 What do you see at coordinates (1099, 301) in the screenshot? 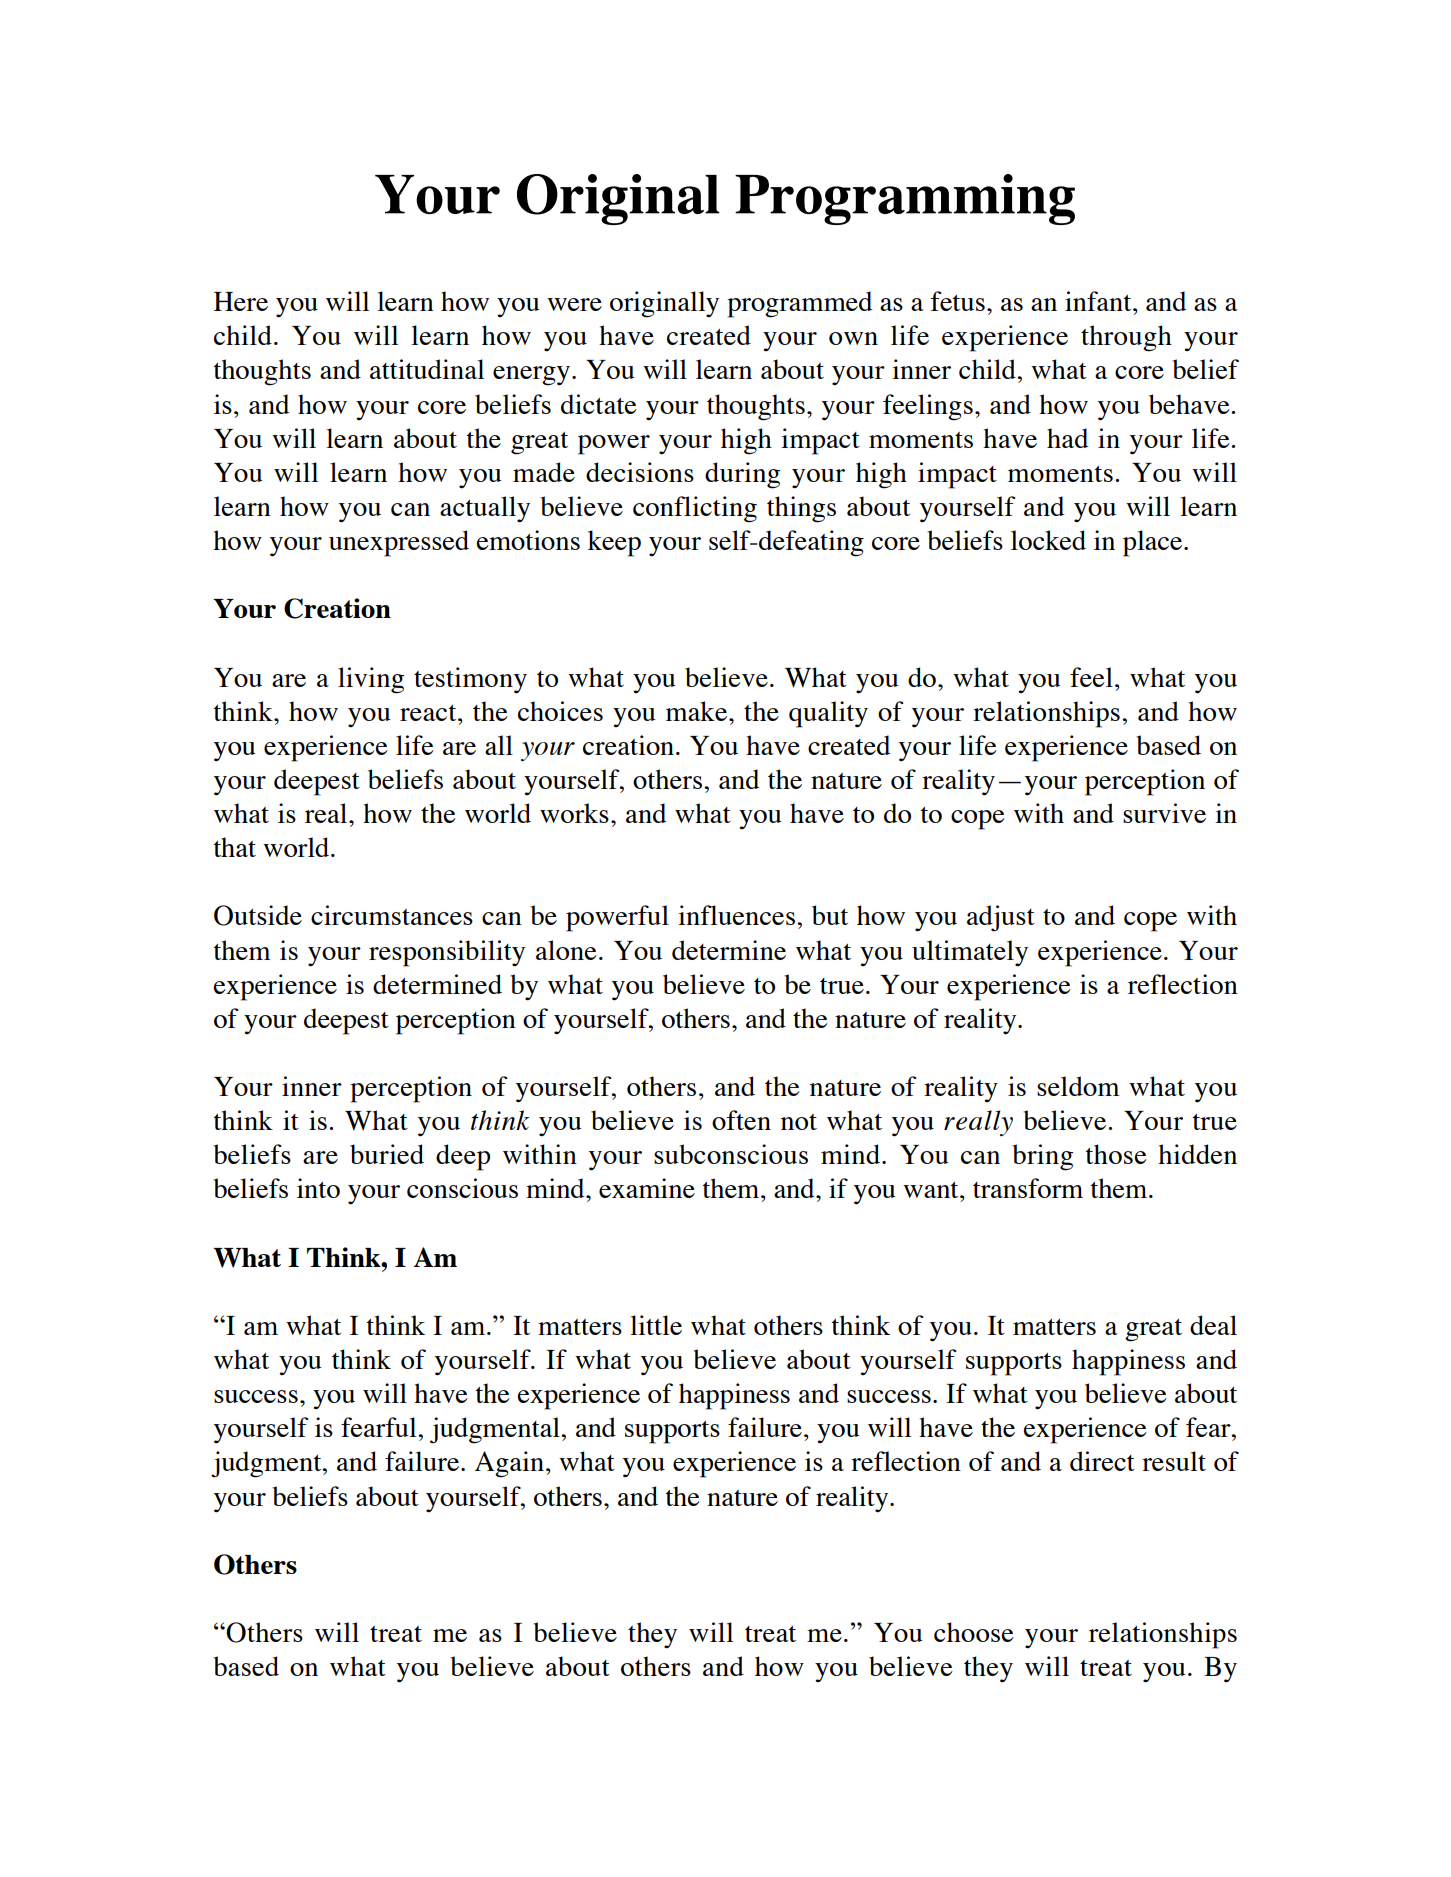
I see `infant` at bounding box center [1099, 301].
